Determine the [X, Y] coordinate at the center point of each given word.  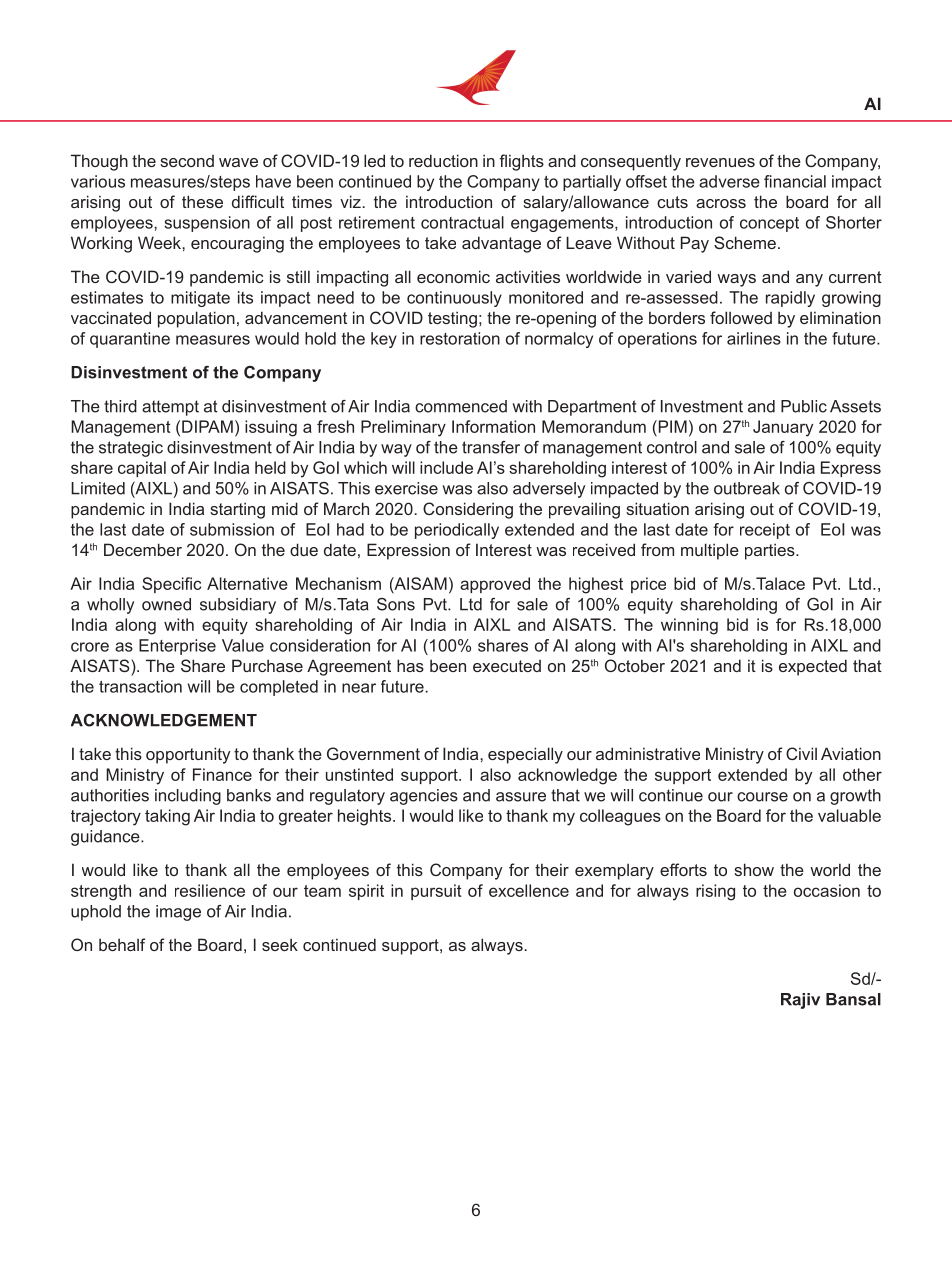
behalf [122, 944]
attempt [170, 408]
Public [804, 406]
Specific [171, 585]
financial [795, 181]
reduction [443, 160]
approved [495, 585]
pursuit [436, 892]
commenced [461, 406]
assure [521, 797]
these [202, 201]
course [762, 797]
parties [771, 551]
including [188, 797]
